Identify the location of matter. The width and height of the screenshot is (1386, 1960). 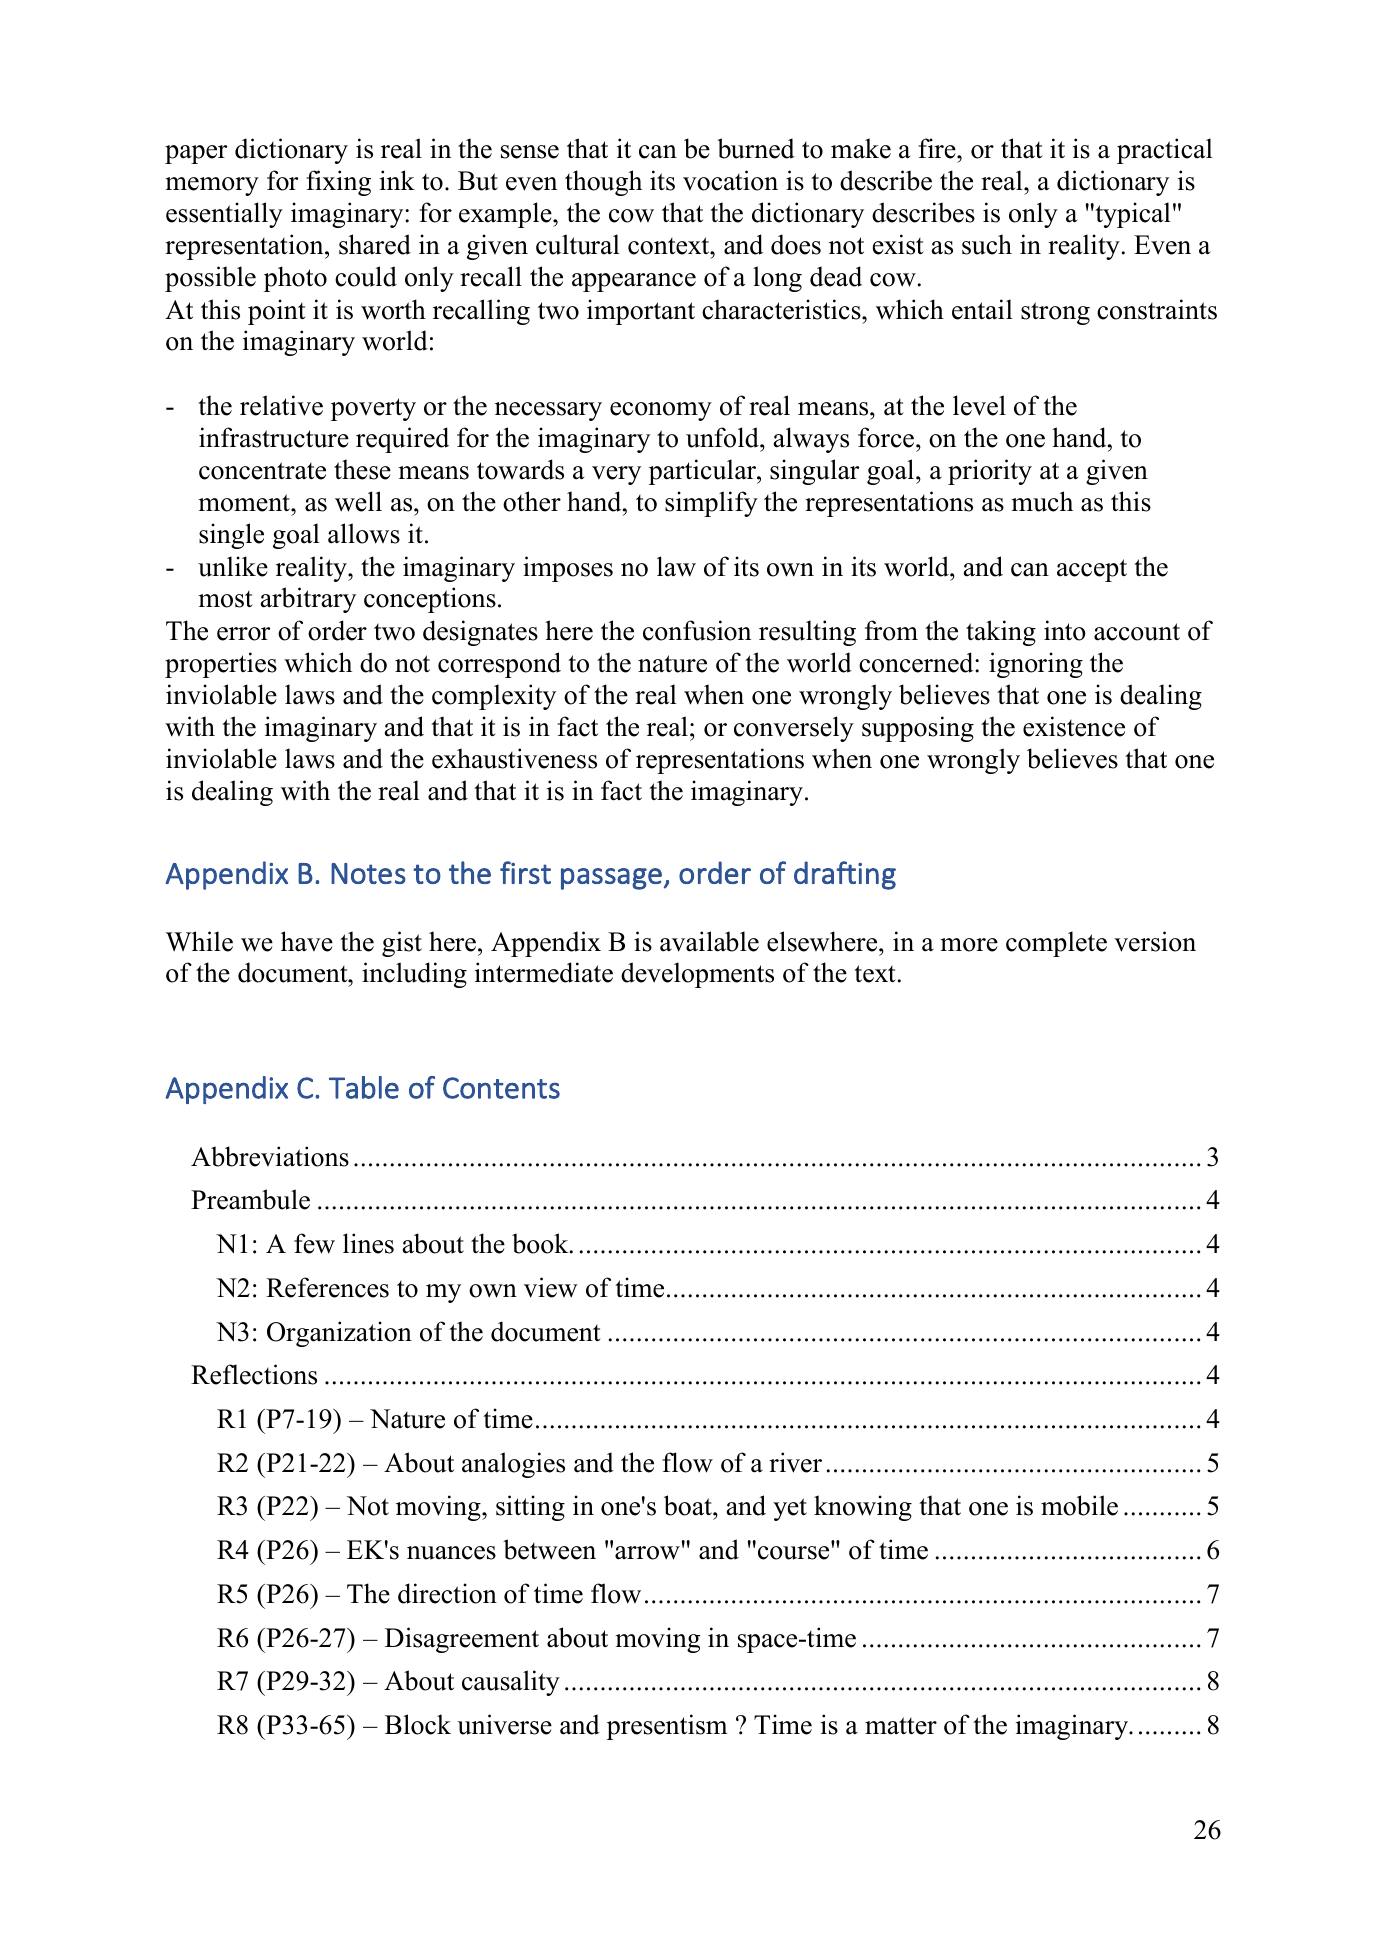
(901, 1726).
